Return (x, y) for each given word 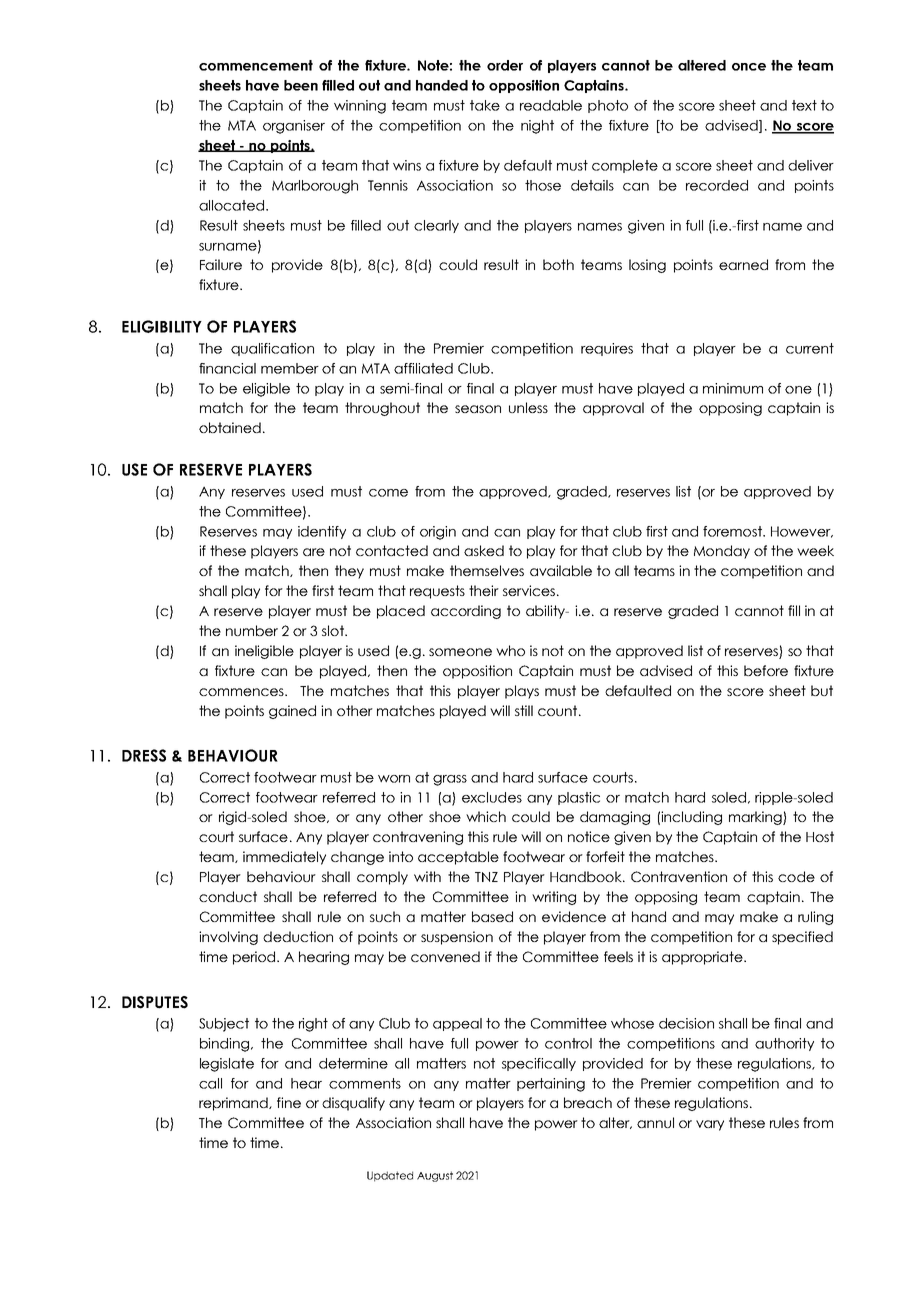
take (485, 105)
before (766, 670)
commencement (256, 65)
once (749, 67)
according (466, 612)
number (252, 630)
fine (289, 1102)
